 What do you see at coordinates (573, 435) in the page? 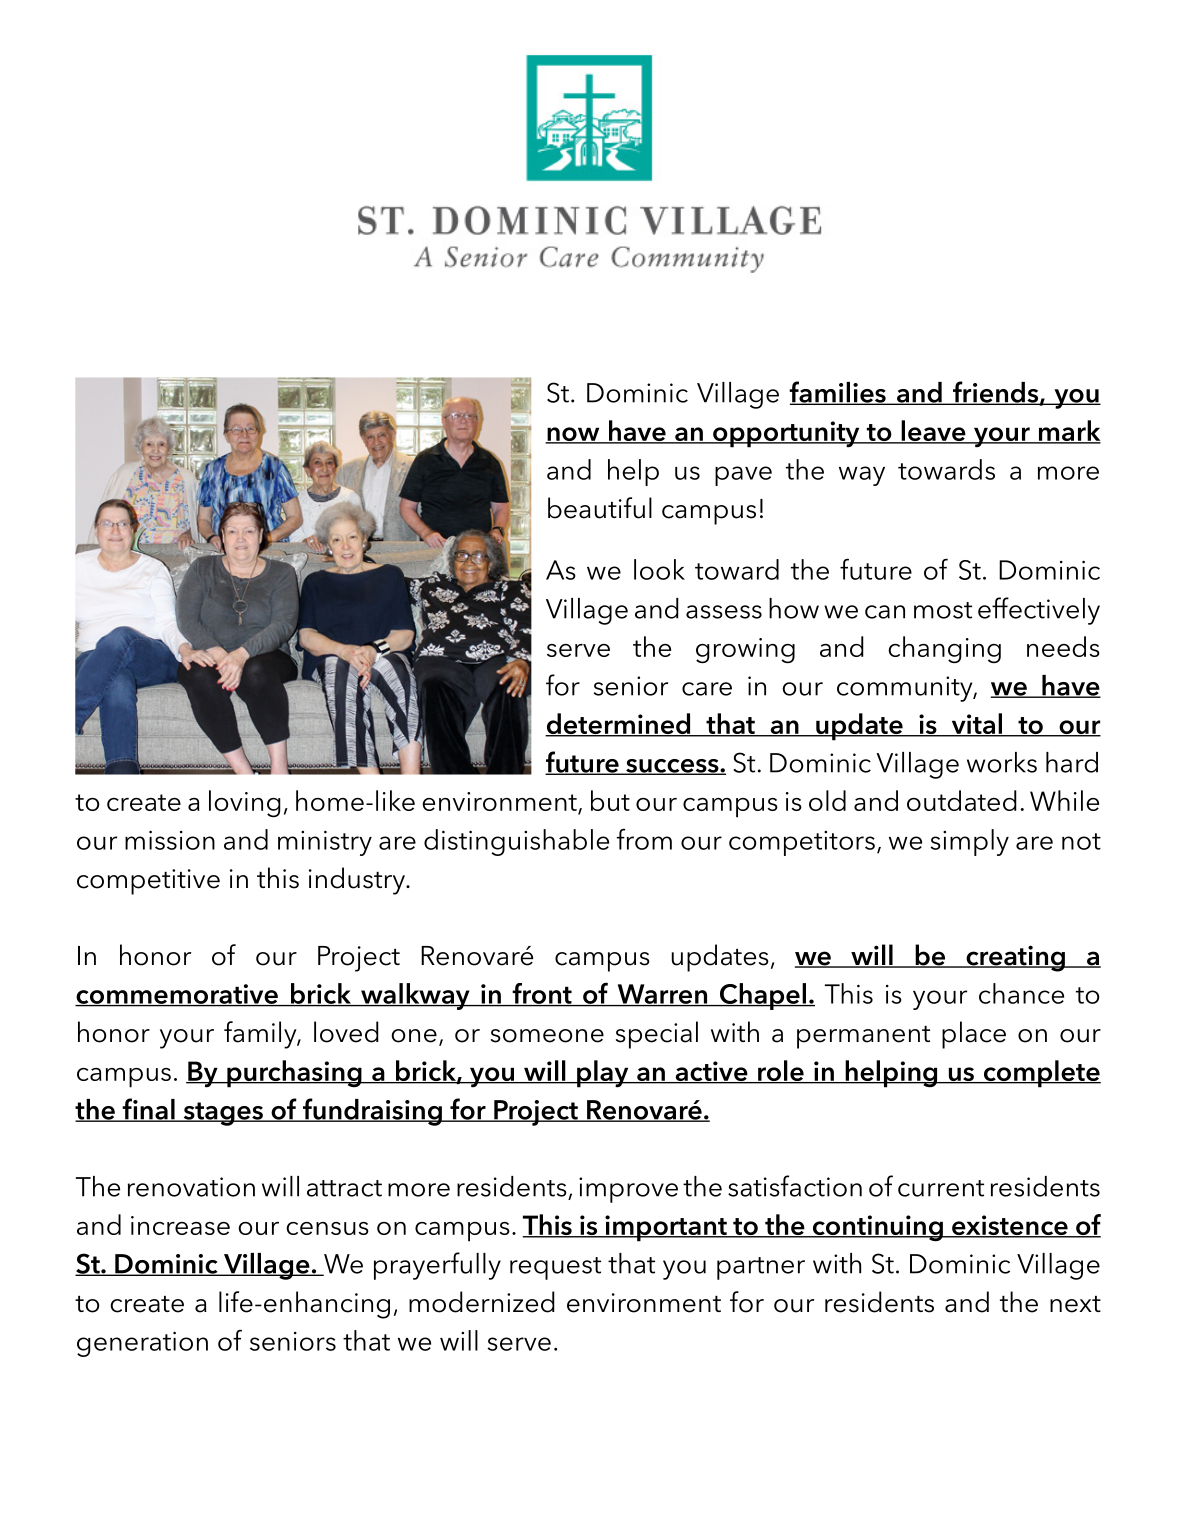
I see `now` at bounding box center [573, 435].
